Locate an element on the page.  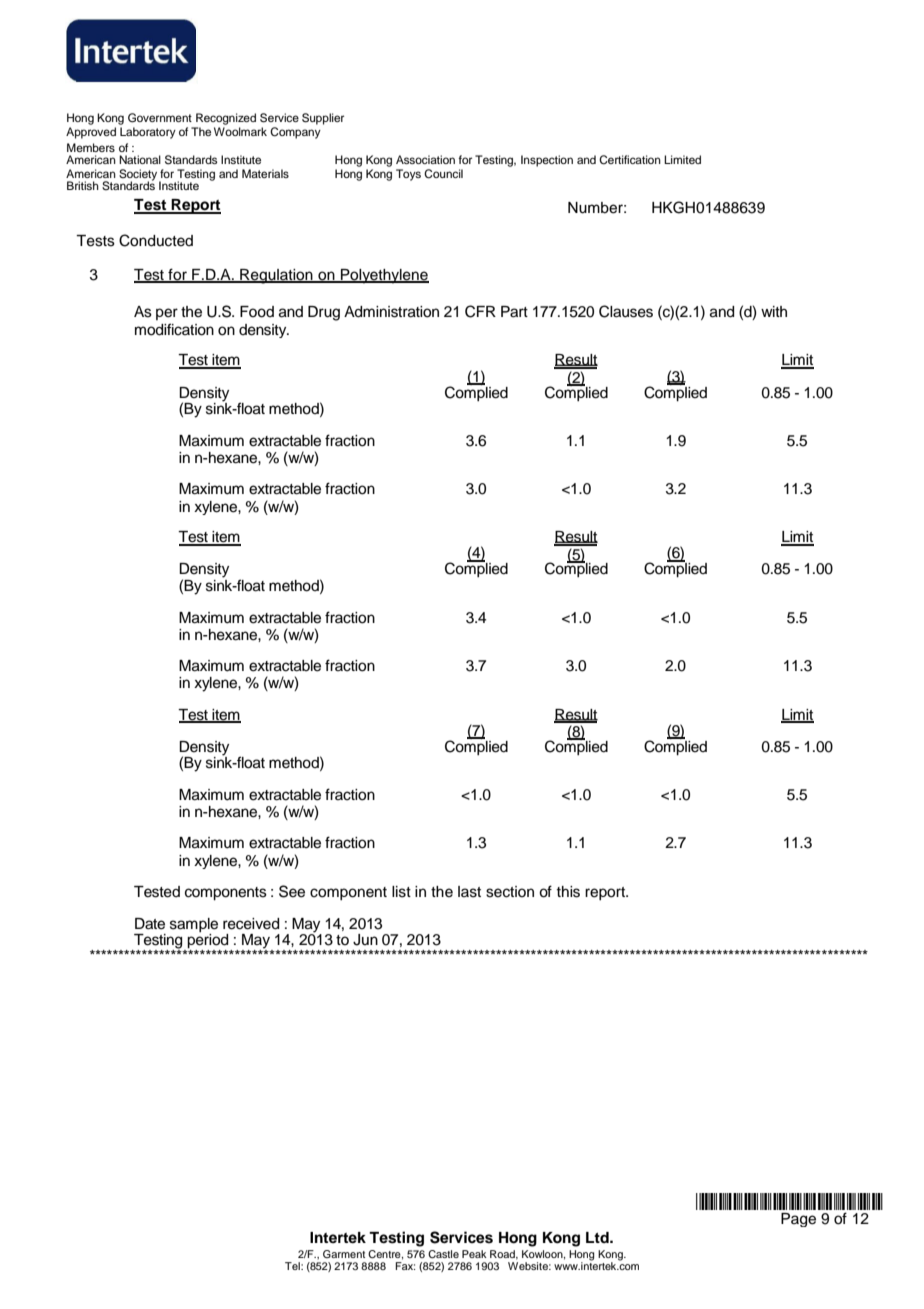
with is located at coordinates (774, 311).
